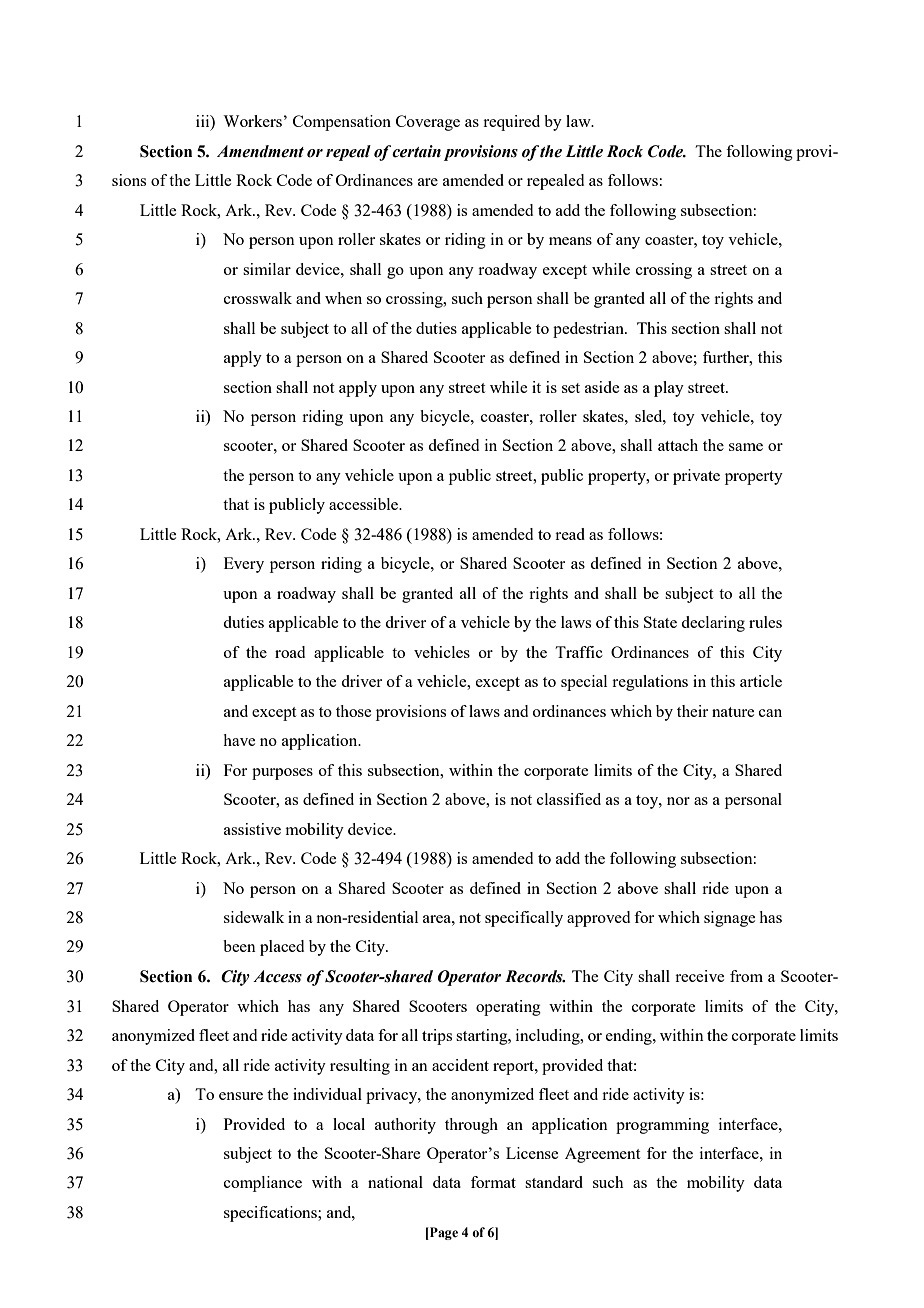 This screenshot has height=1308, width=924. What do you see at coordinates (678, 801) in the screenshot?
I see `nor` at bounding box center [678, 801].
